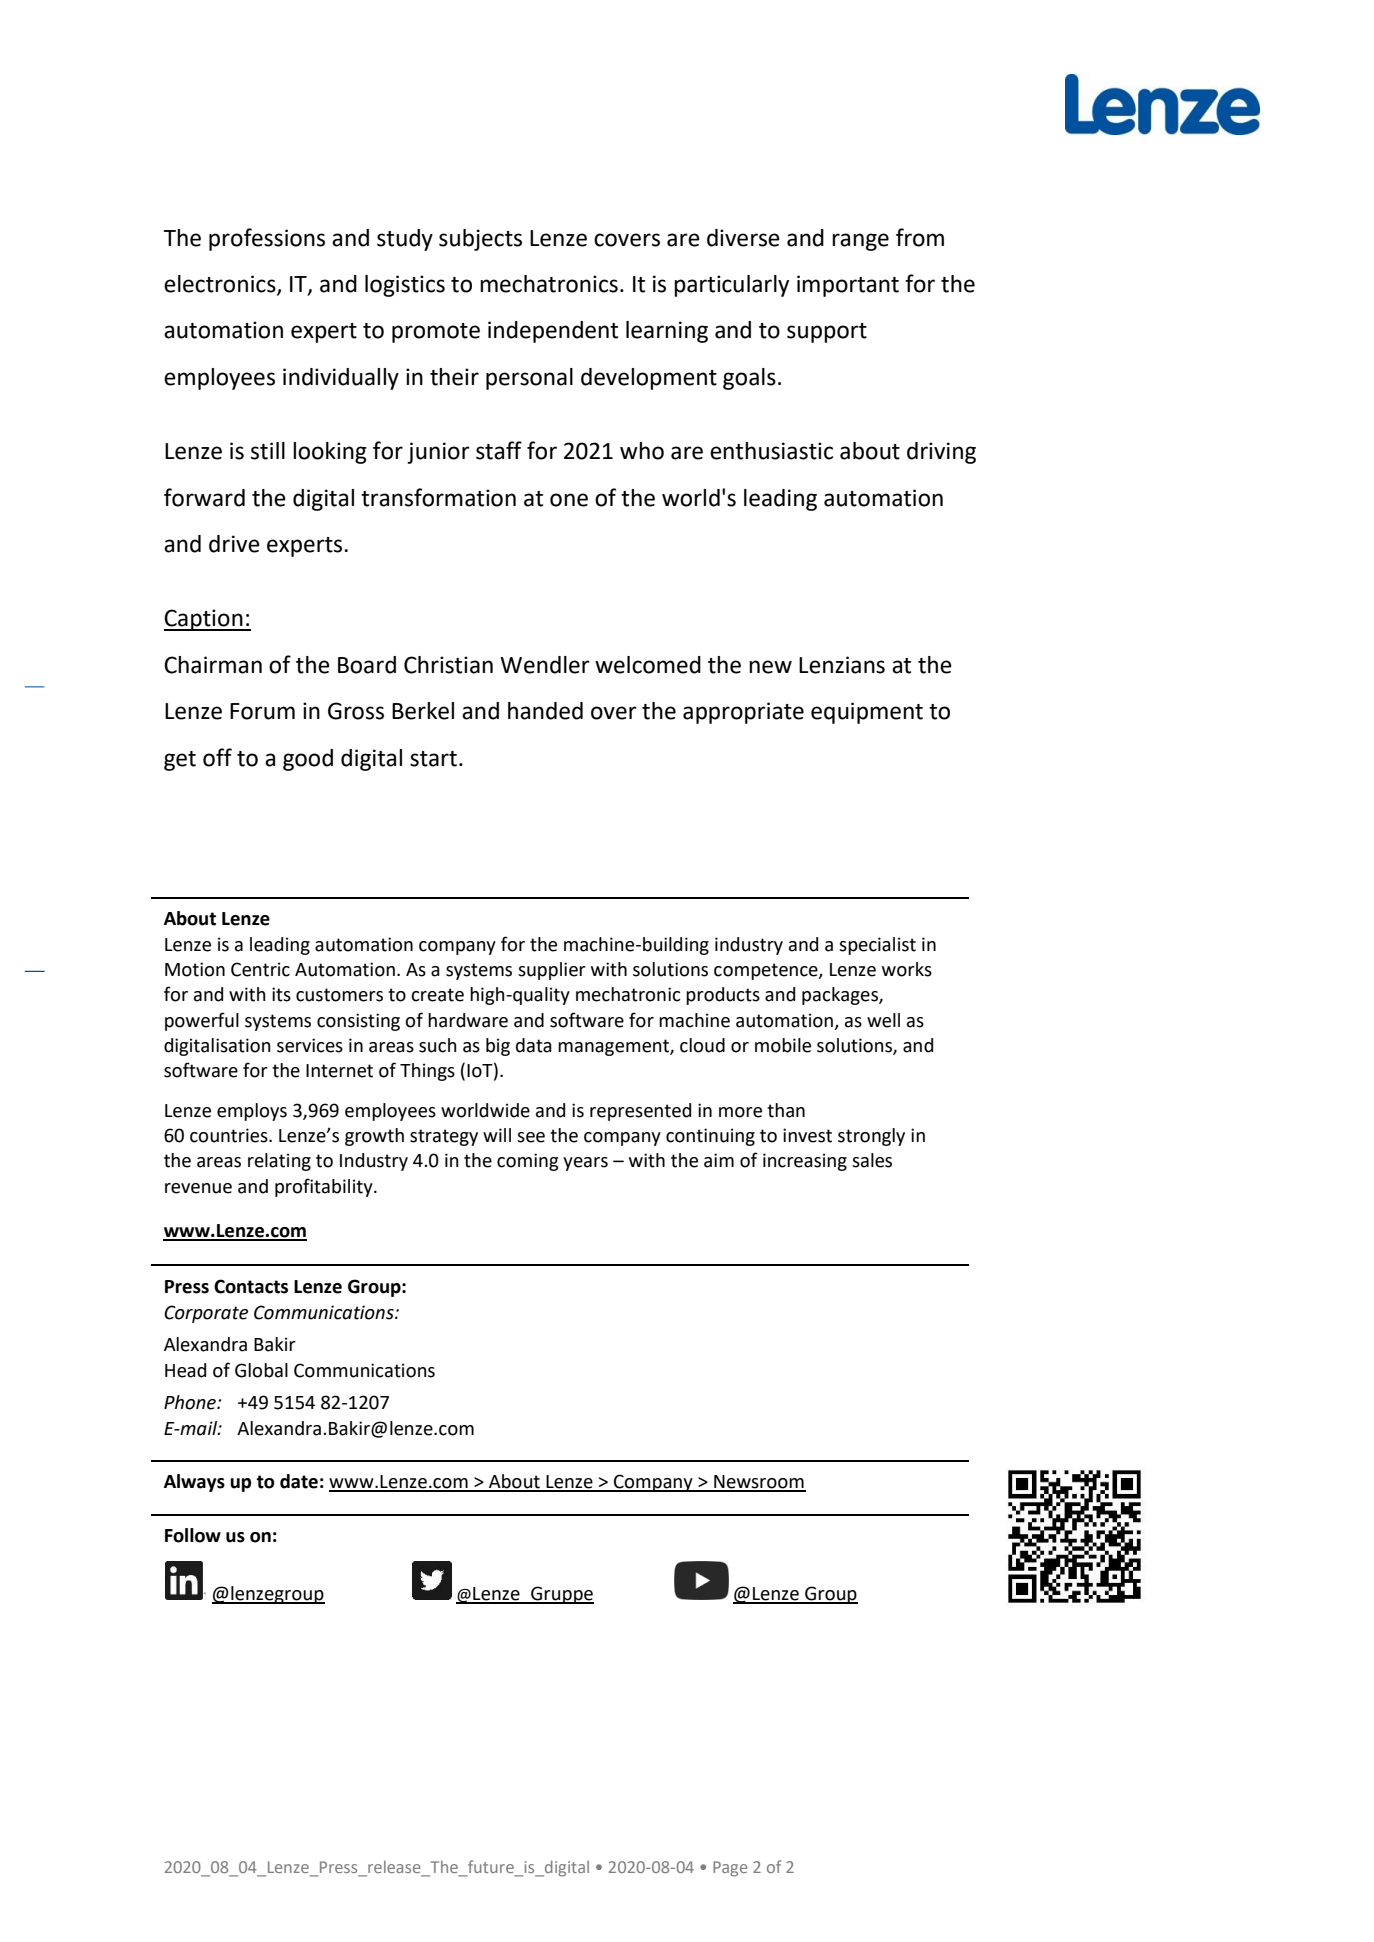 This screenshot has width=1374, height=1942. What do you see at coordinates (267, 239) in the screenshot?
I see `professions` at bounding box center [267, 239].
